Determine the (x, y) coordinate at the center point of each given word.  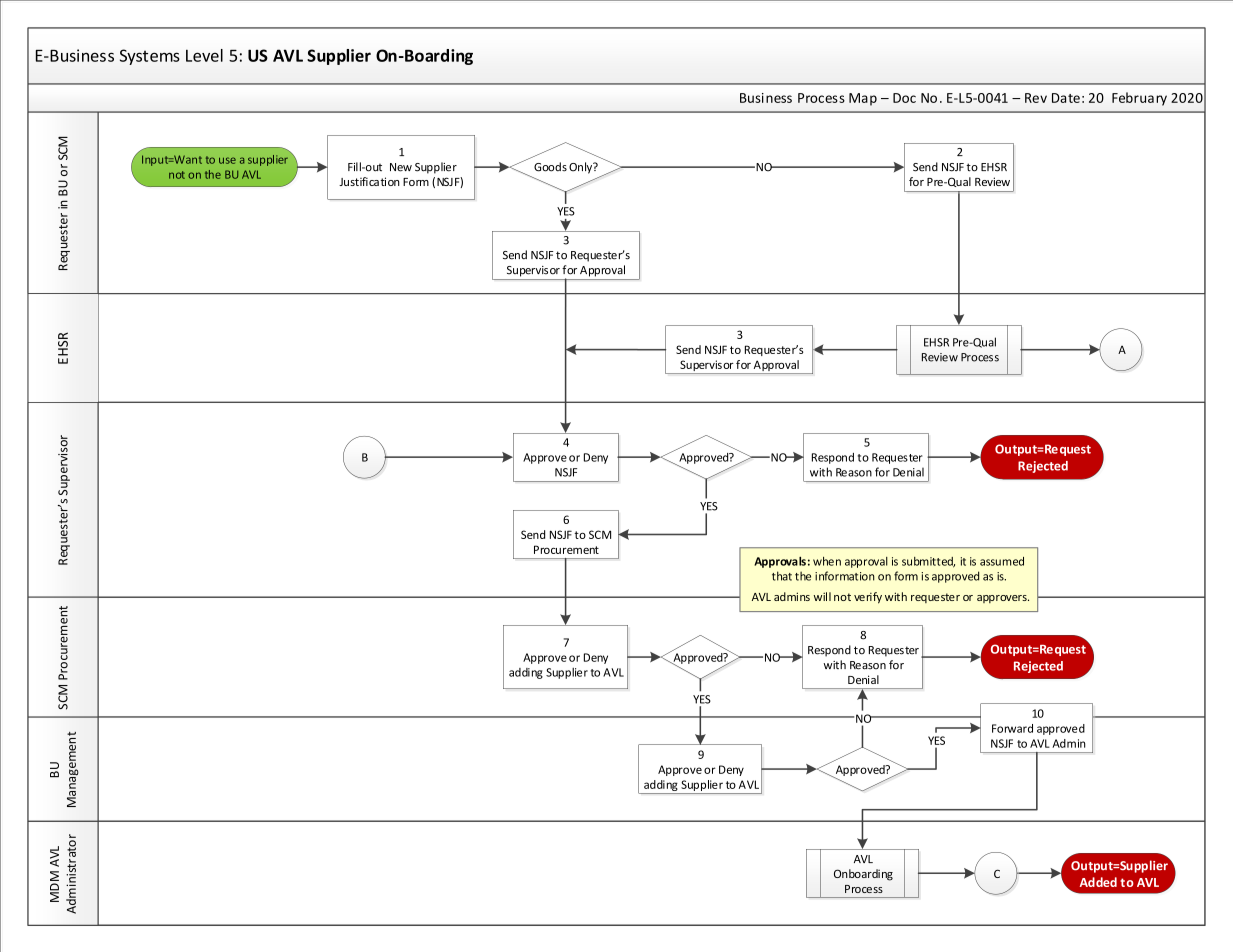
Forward (1012, 728)
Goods (550, 167)
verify (868, 598)
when (827, 561)
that (782, 576)
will (822, 596)
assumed (1002, 561)
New (401, 167)
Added (1098, 882)
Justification (369, 181)
